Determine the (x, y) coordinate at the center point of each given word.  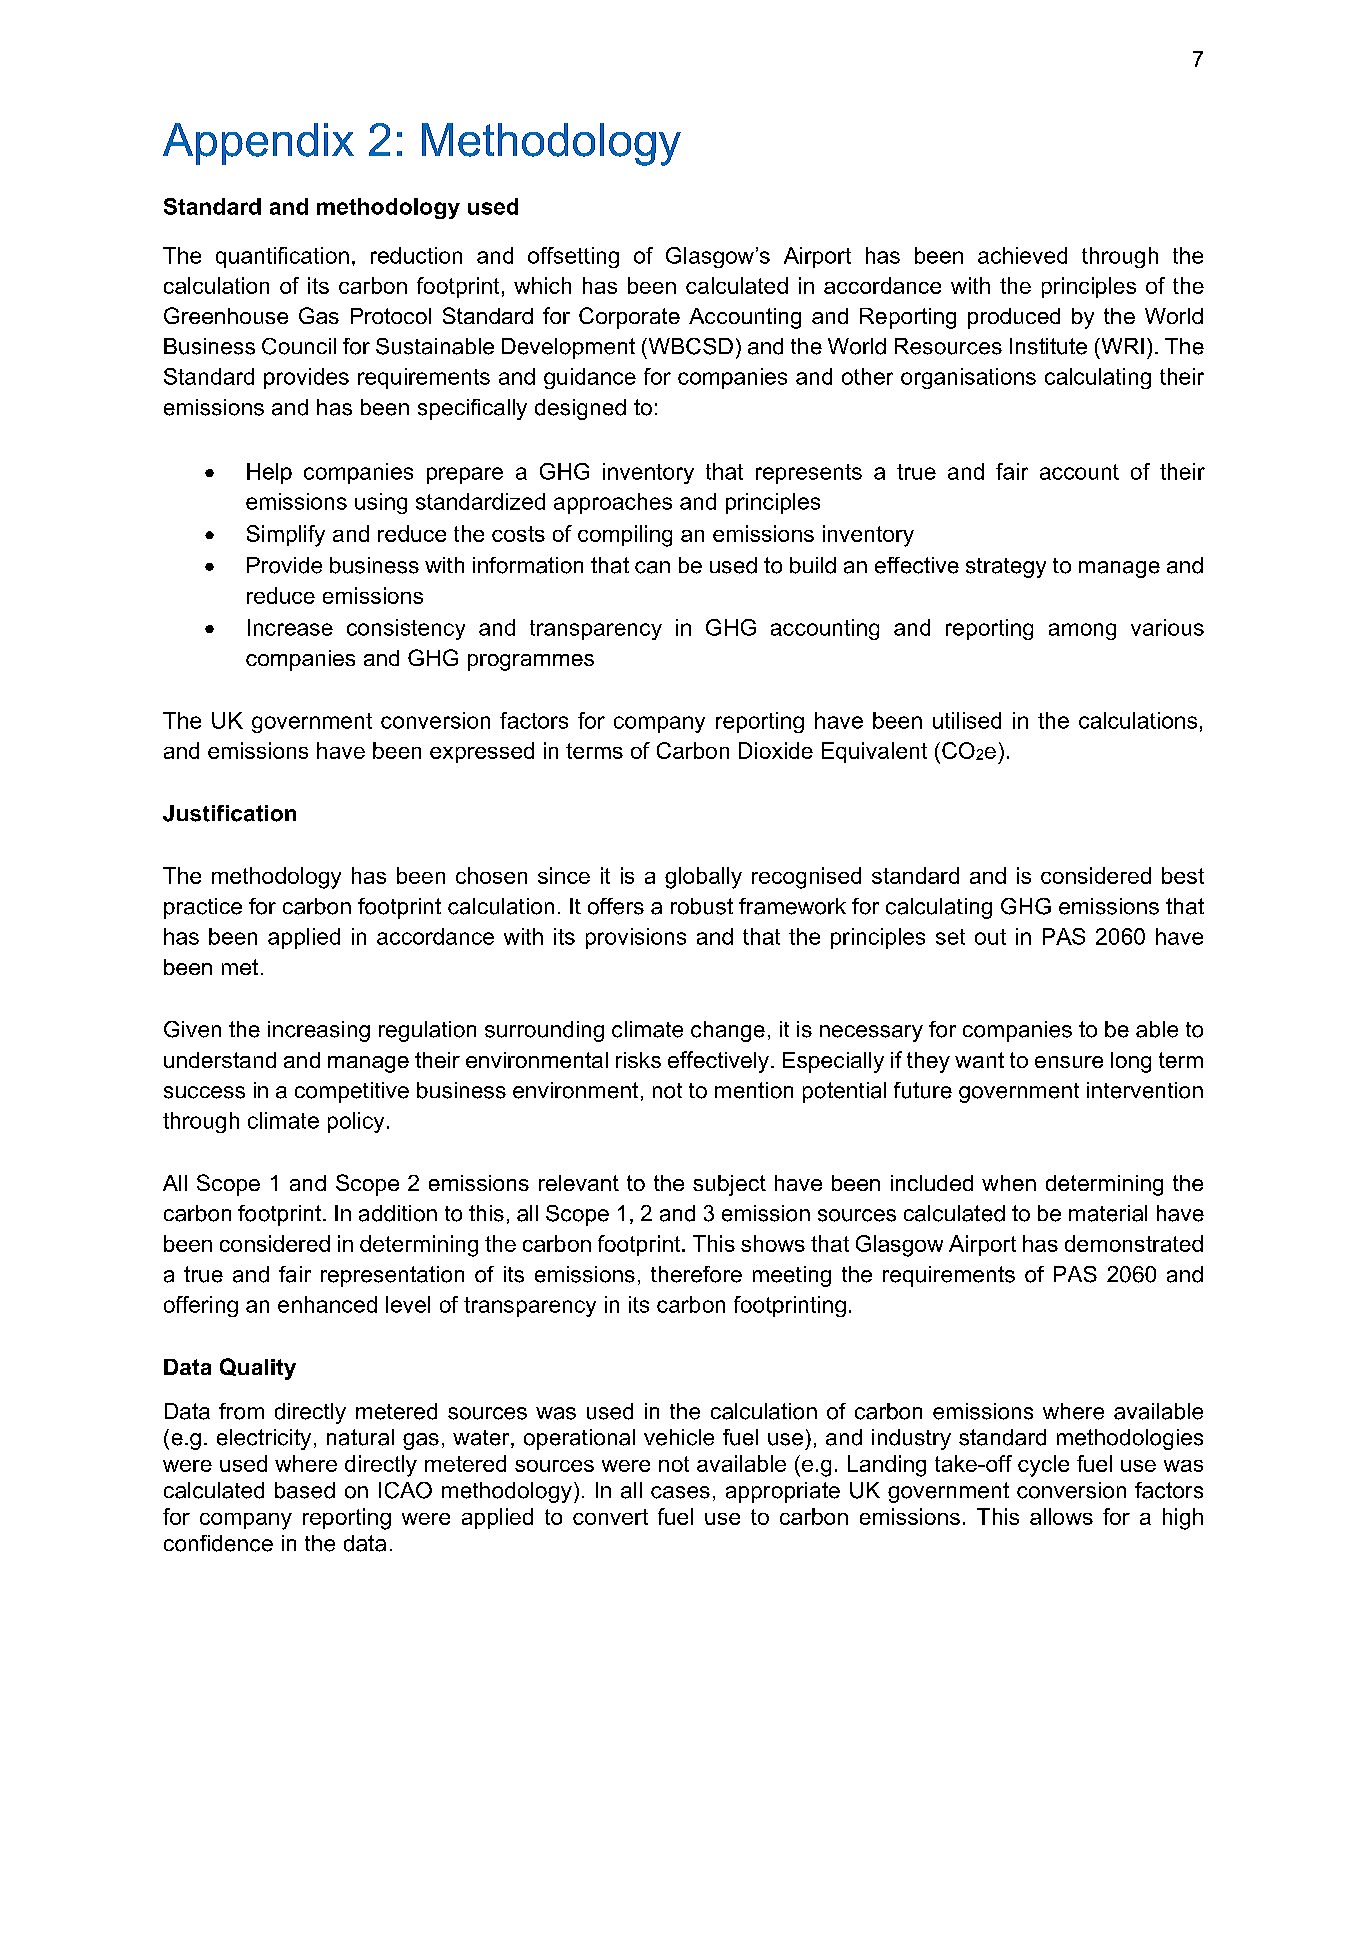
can (652, 567)
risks (638, 1060)
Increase (290, 627)
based (305, 1490)
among (1082, 631)
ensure (1069, 1062)
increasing (319, 1031)
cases (680, 1492)
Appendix (258, 144)
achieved (1022, 255)
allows (1061, 1516)
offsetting (573, 257)
